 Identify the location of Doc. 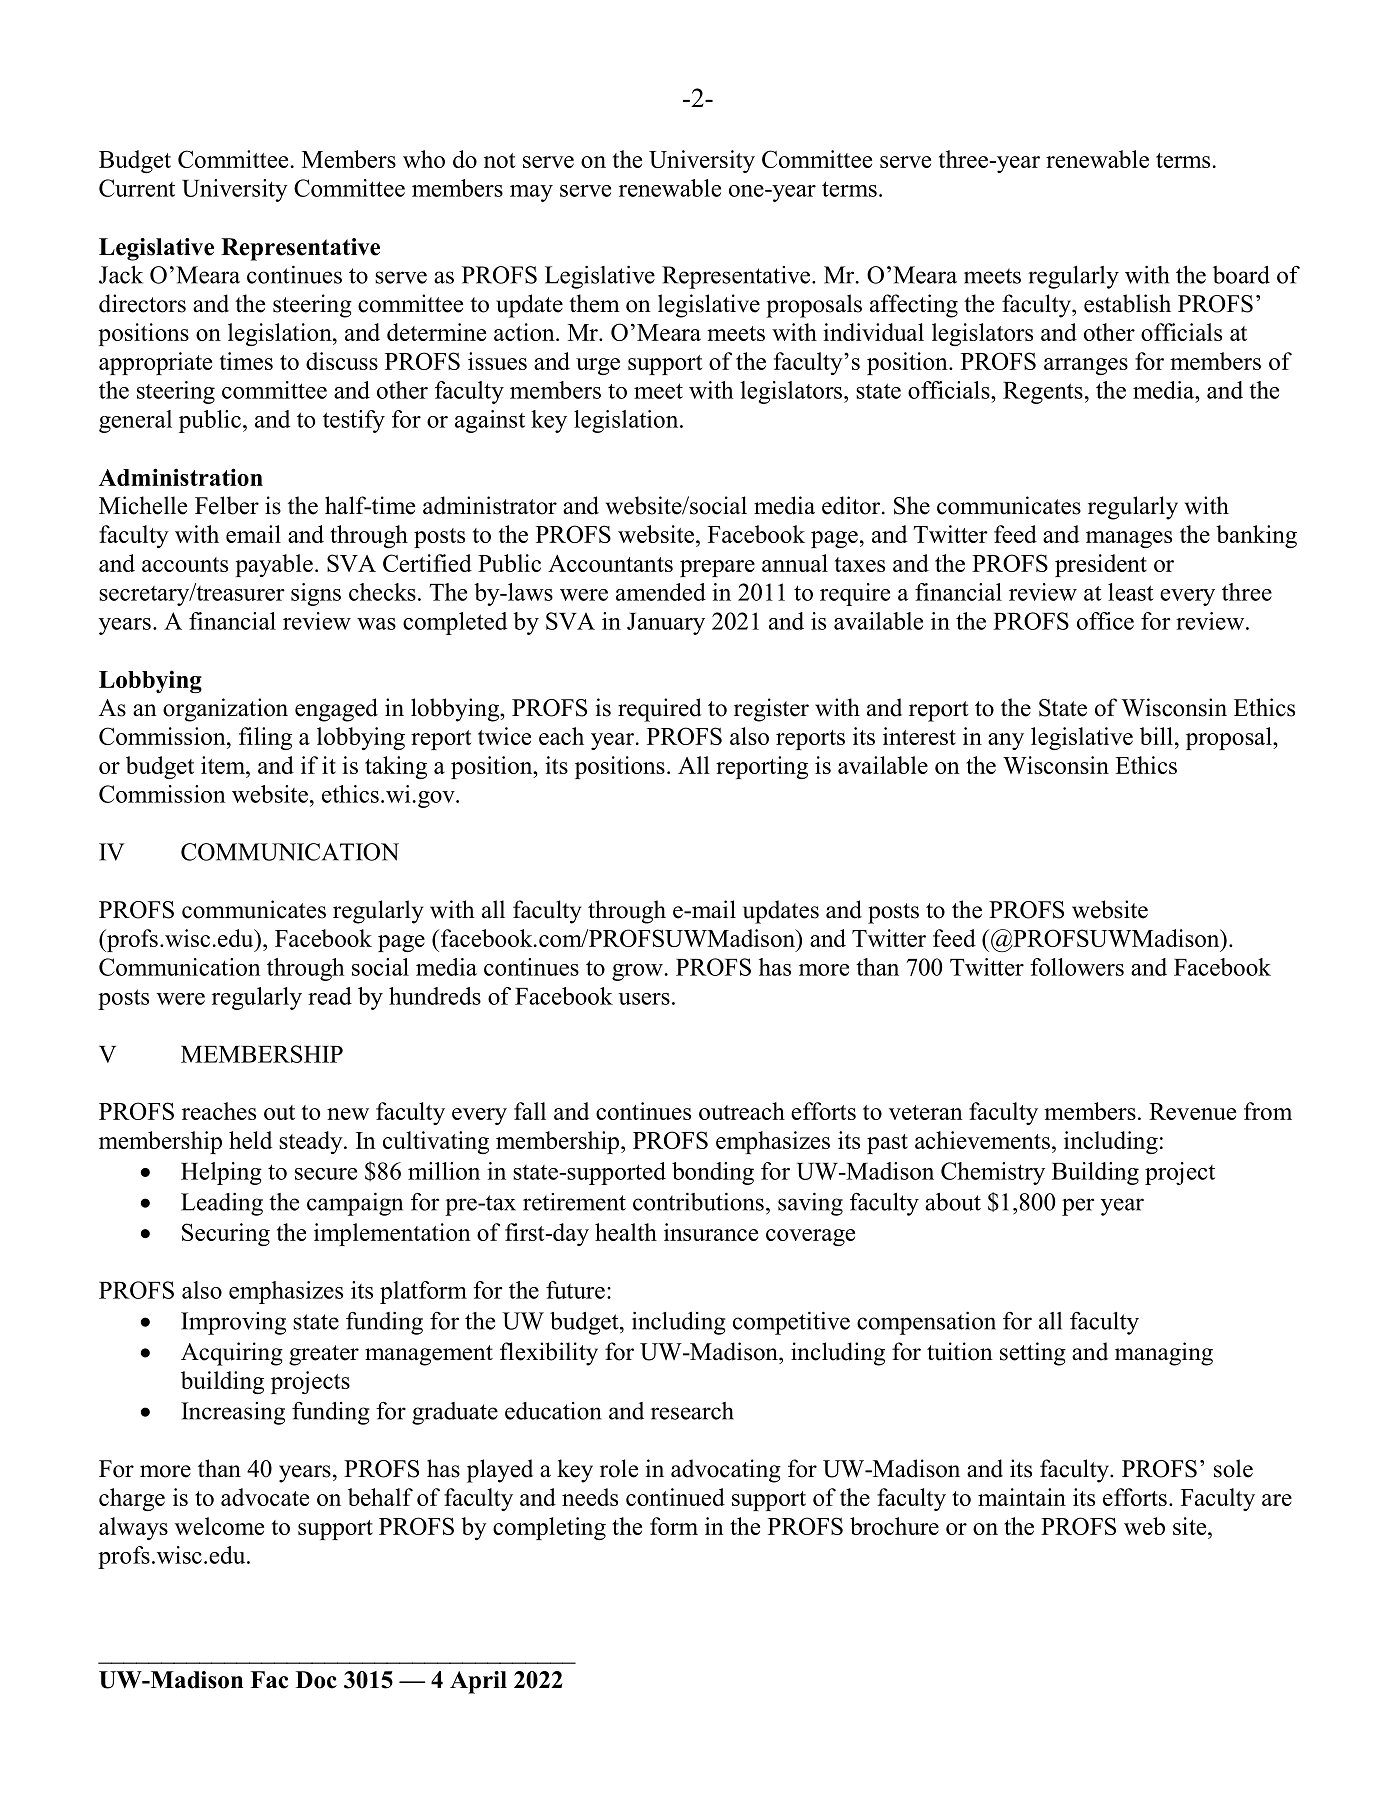
(316, 1680).
